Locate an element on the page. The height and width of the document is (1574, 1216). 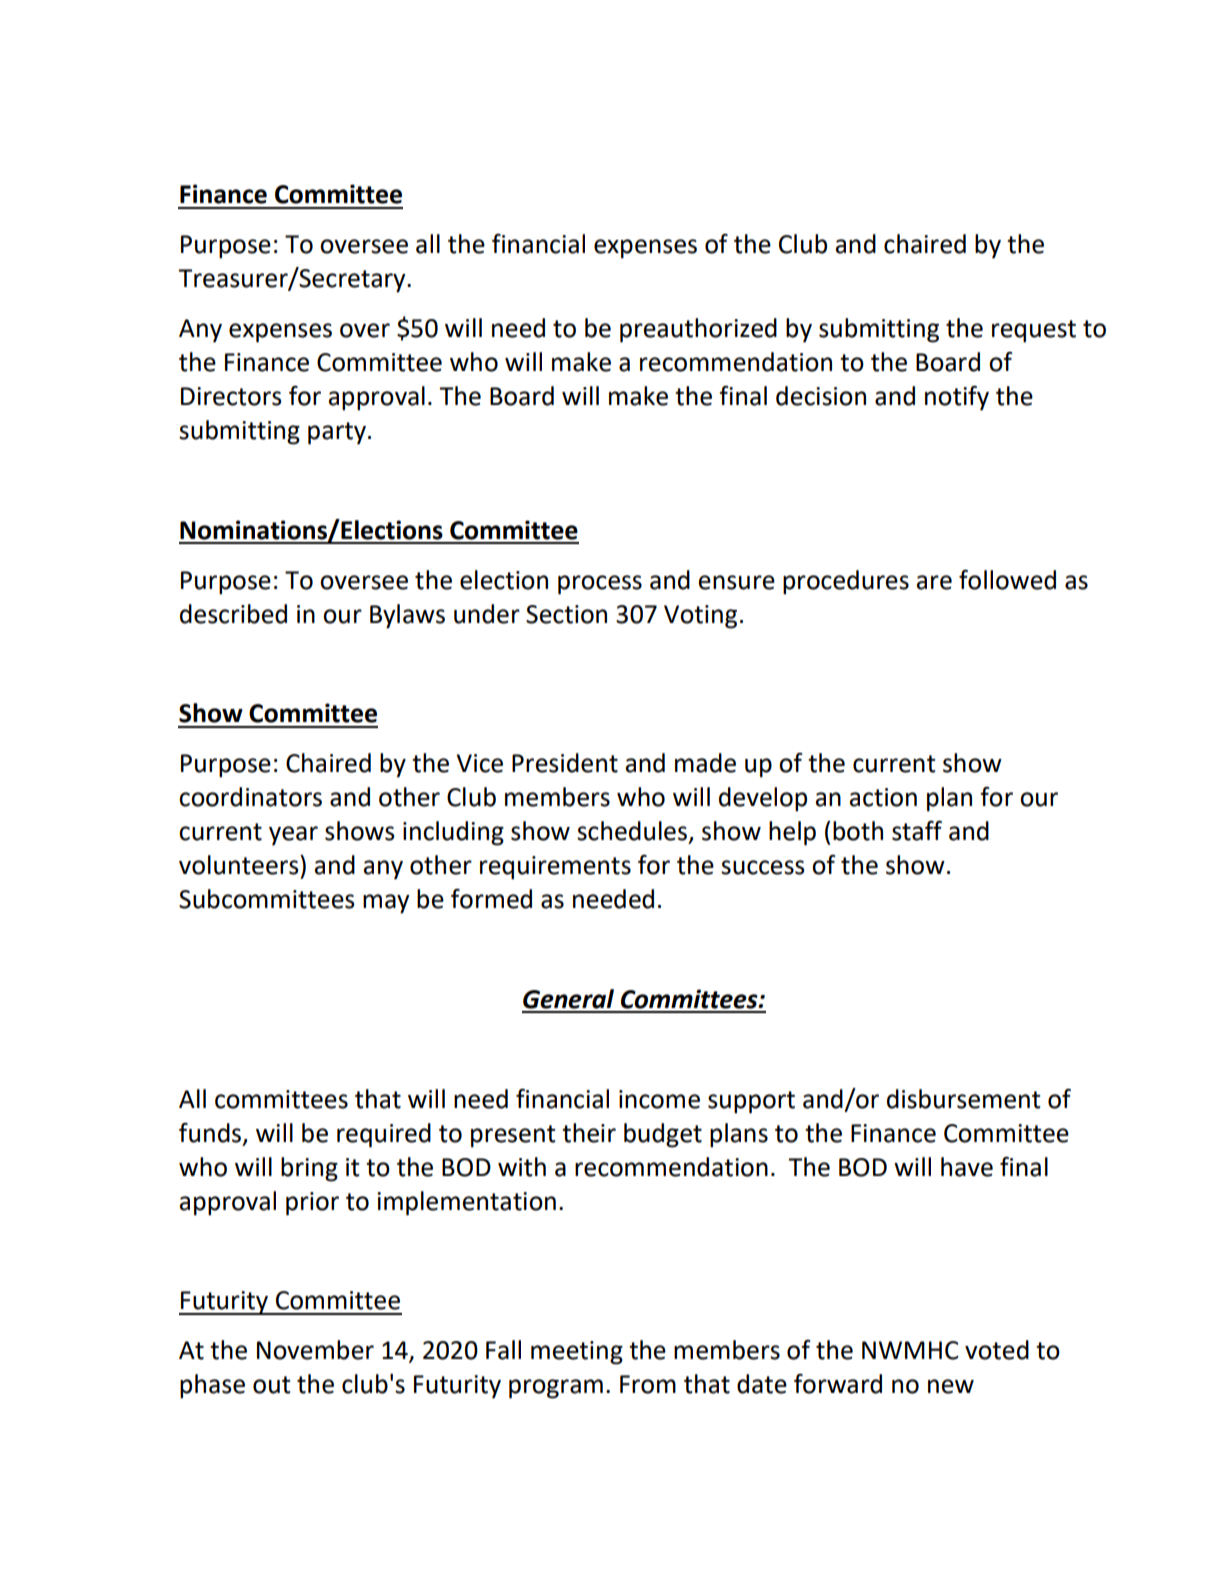
required is located at coordinates (384, 1135).
